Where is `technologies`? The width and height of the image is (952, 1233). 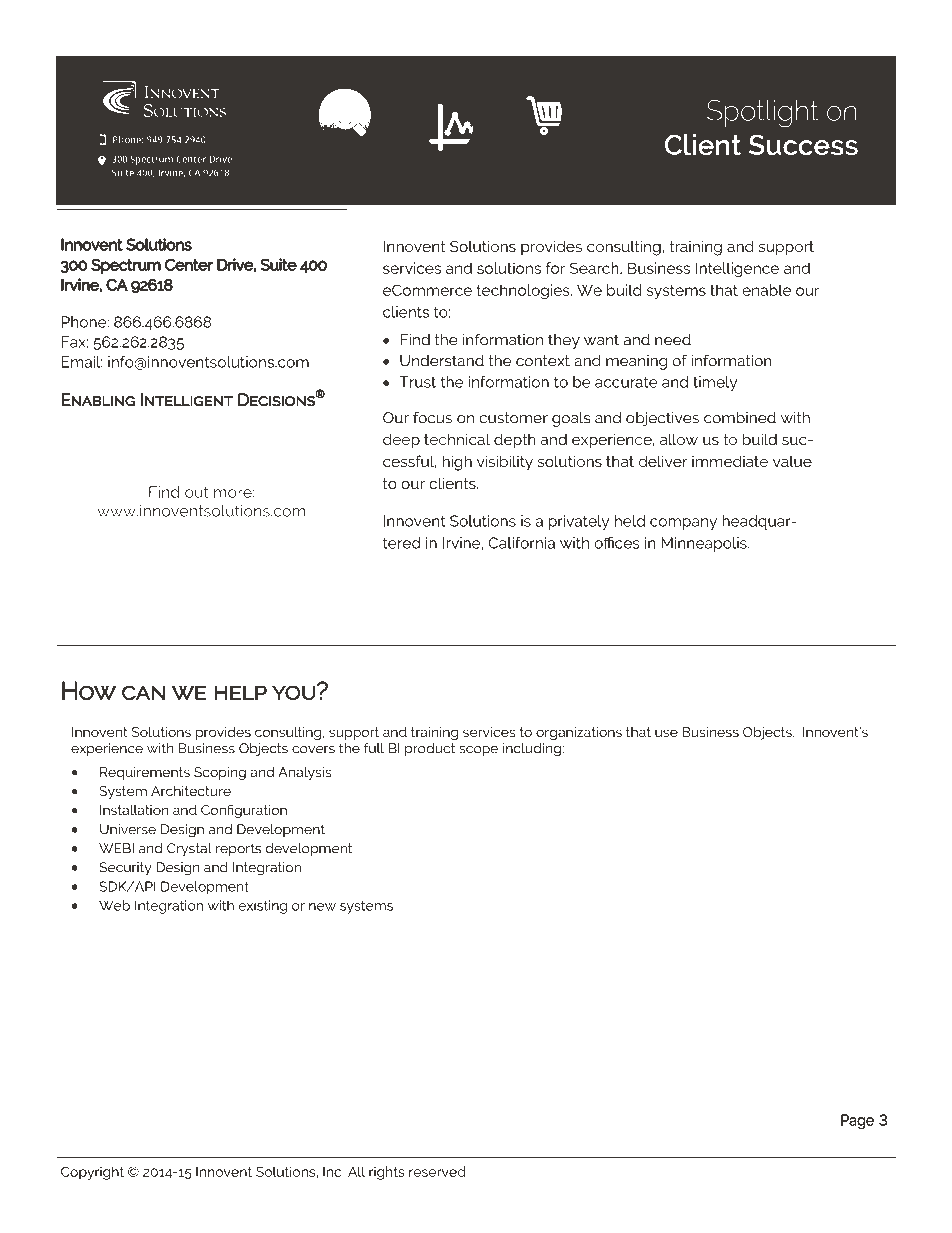
technologies is located at coordinates (524, 292).
